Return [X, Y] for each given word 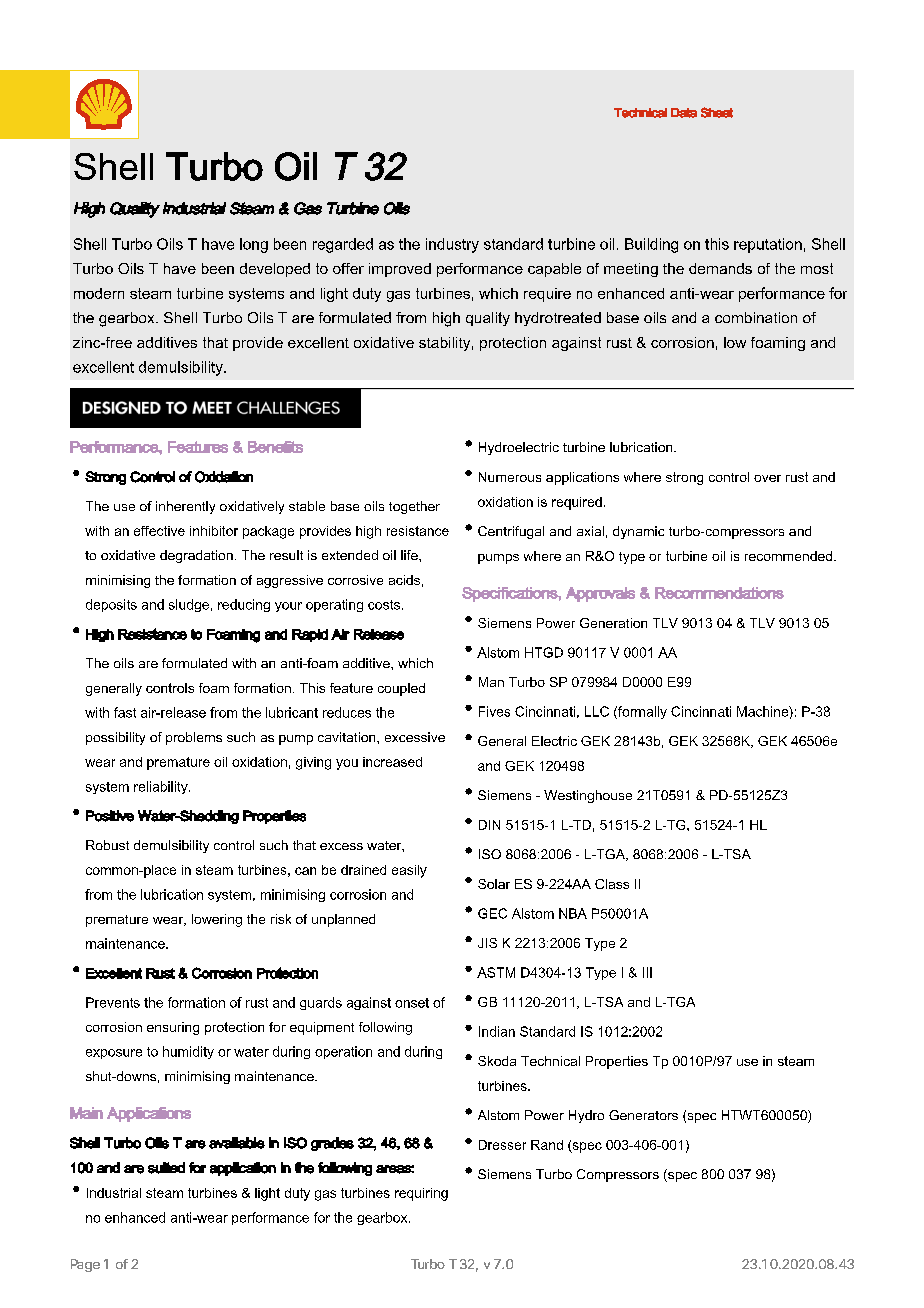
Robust [107, 845]
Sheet [717, 112]
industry [452, 245]
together [414, 507]
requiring [421, 1194]
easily [409, 871]
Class [612, 884]
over [767, 478]
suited [166, 1168]
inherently [185, 507]
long [254, 245]
